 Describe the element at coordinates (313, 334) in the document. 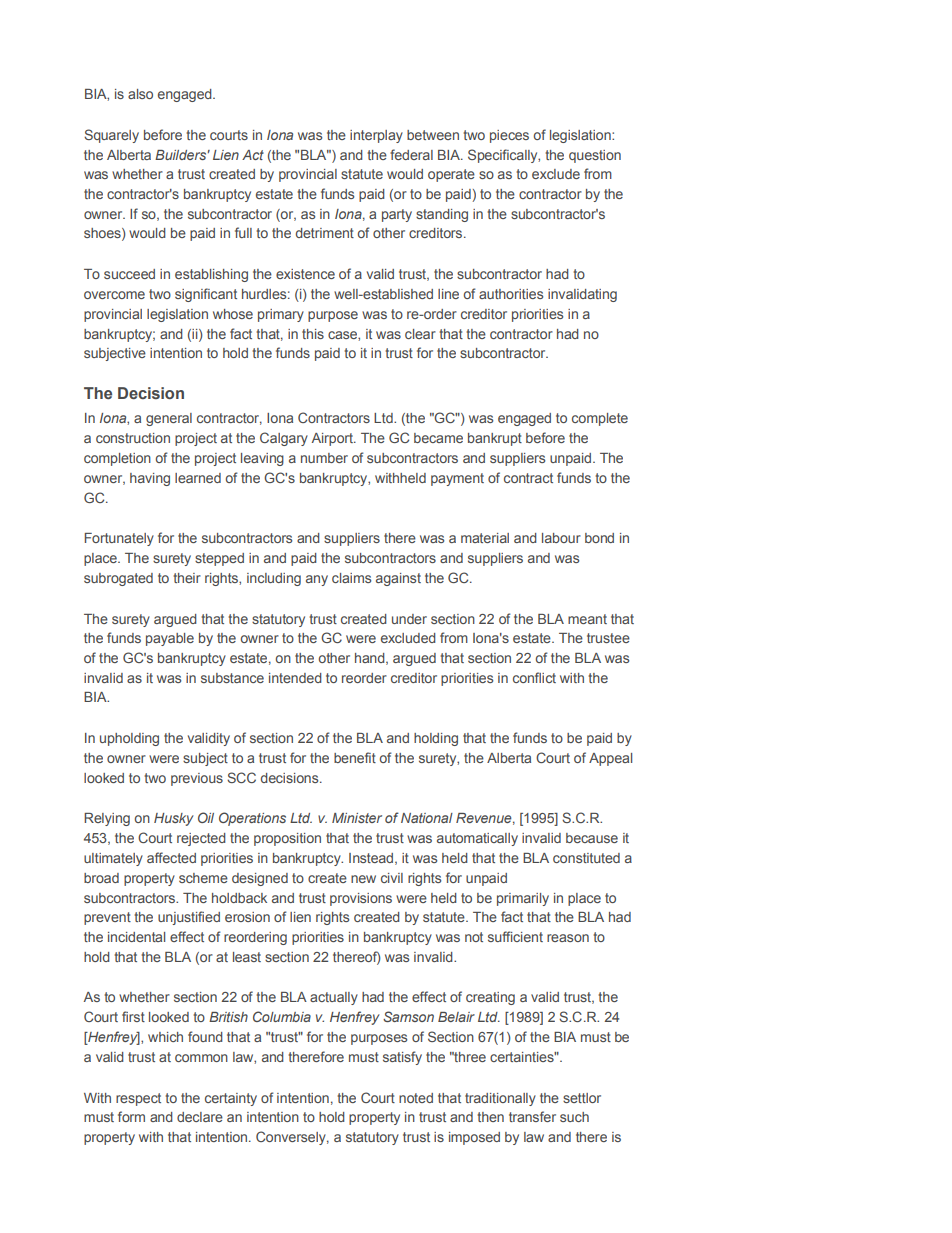

I see `this` at that location.
